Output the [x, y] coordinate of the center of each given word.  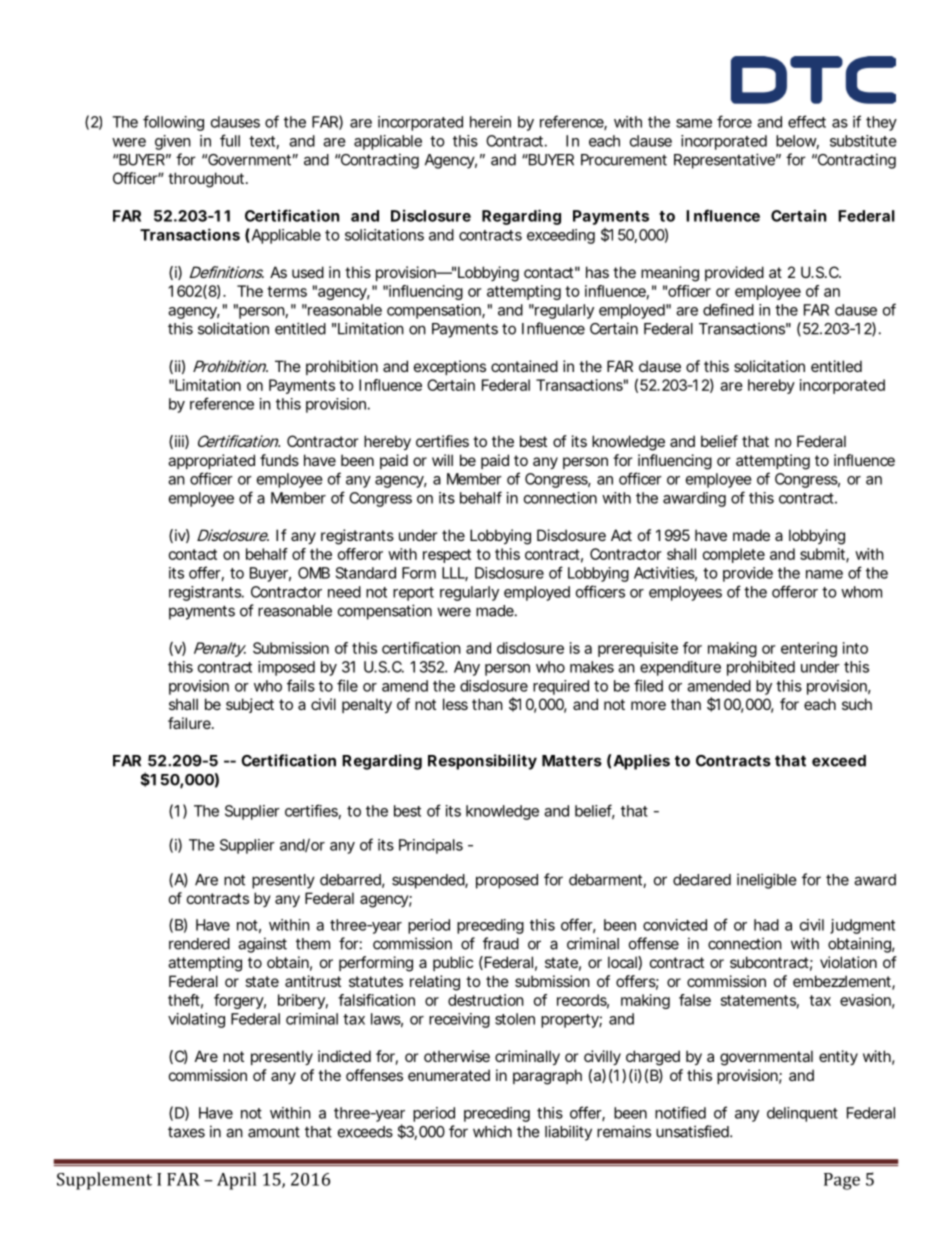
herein [490, 122]
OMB [314, 573]
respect [447, 556]
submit [824, 555]
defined [728, 309]
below [797, 142]
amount [274, 1132]
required [561, 687]
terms [287, 291]
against [262, 945]
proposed [507, 881]
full [230, 140]
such [857, 704]
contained [524, 366]
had [766, 925]
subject [250, 705]
